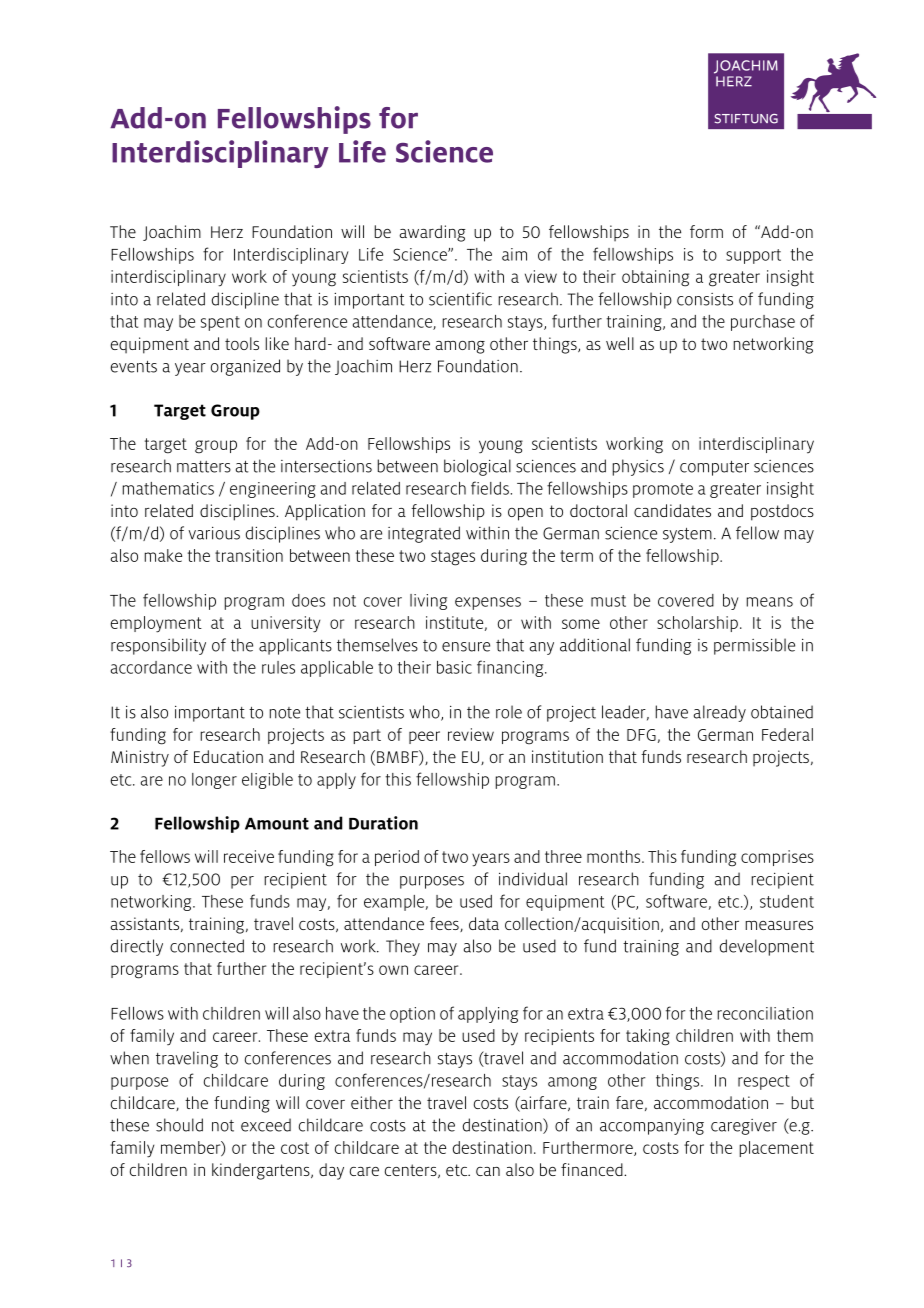 Image resolution: width=924 pixels, height=1308 pixels. I want to click on already, so click(720, 713).
